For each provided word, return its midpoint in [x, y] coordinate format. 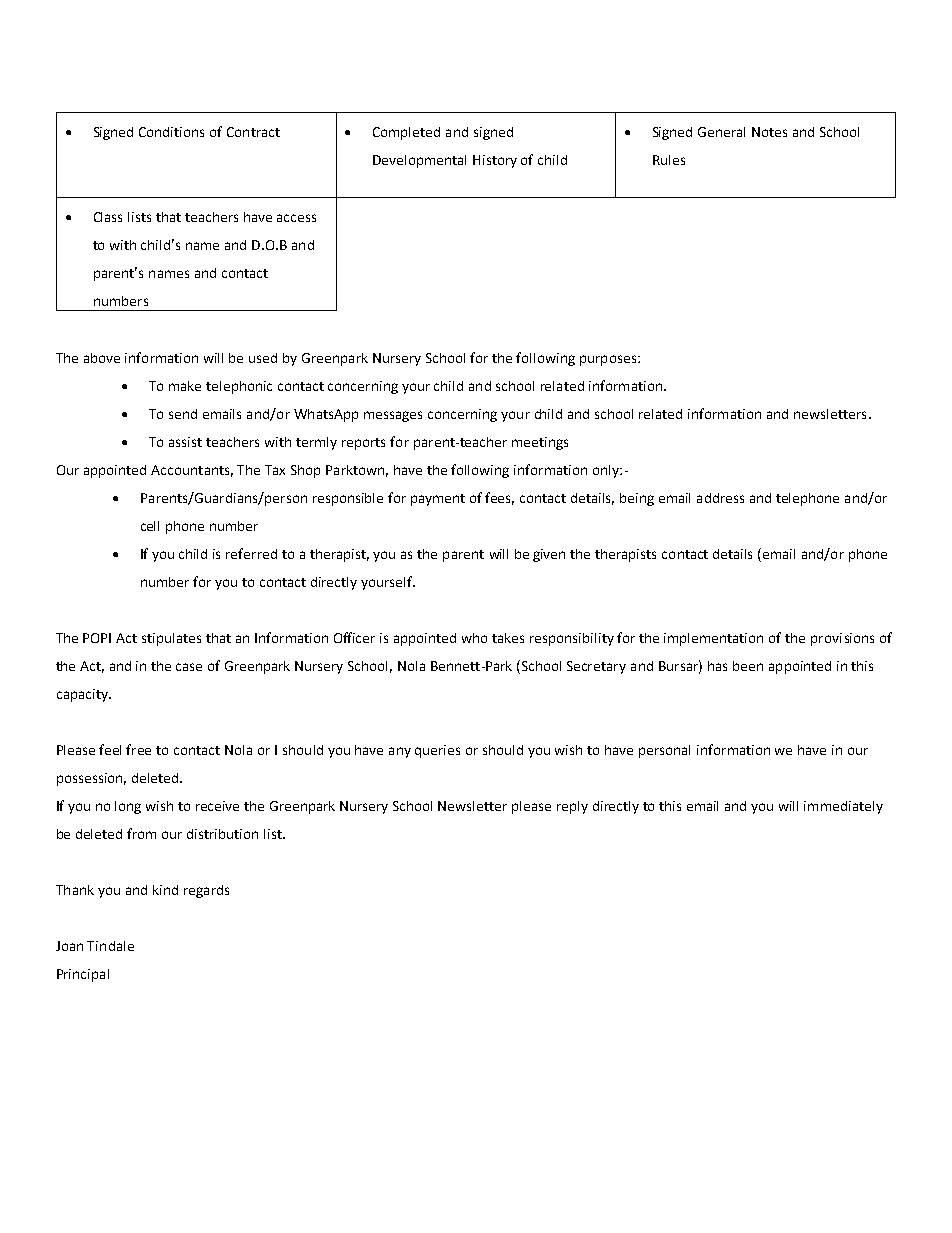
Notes [769, 132]
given [549, 555]
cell [150, 526]
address [720, 498]
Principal [83, 975]
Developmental [419, 161]
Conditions [171, 132]
